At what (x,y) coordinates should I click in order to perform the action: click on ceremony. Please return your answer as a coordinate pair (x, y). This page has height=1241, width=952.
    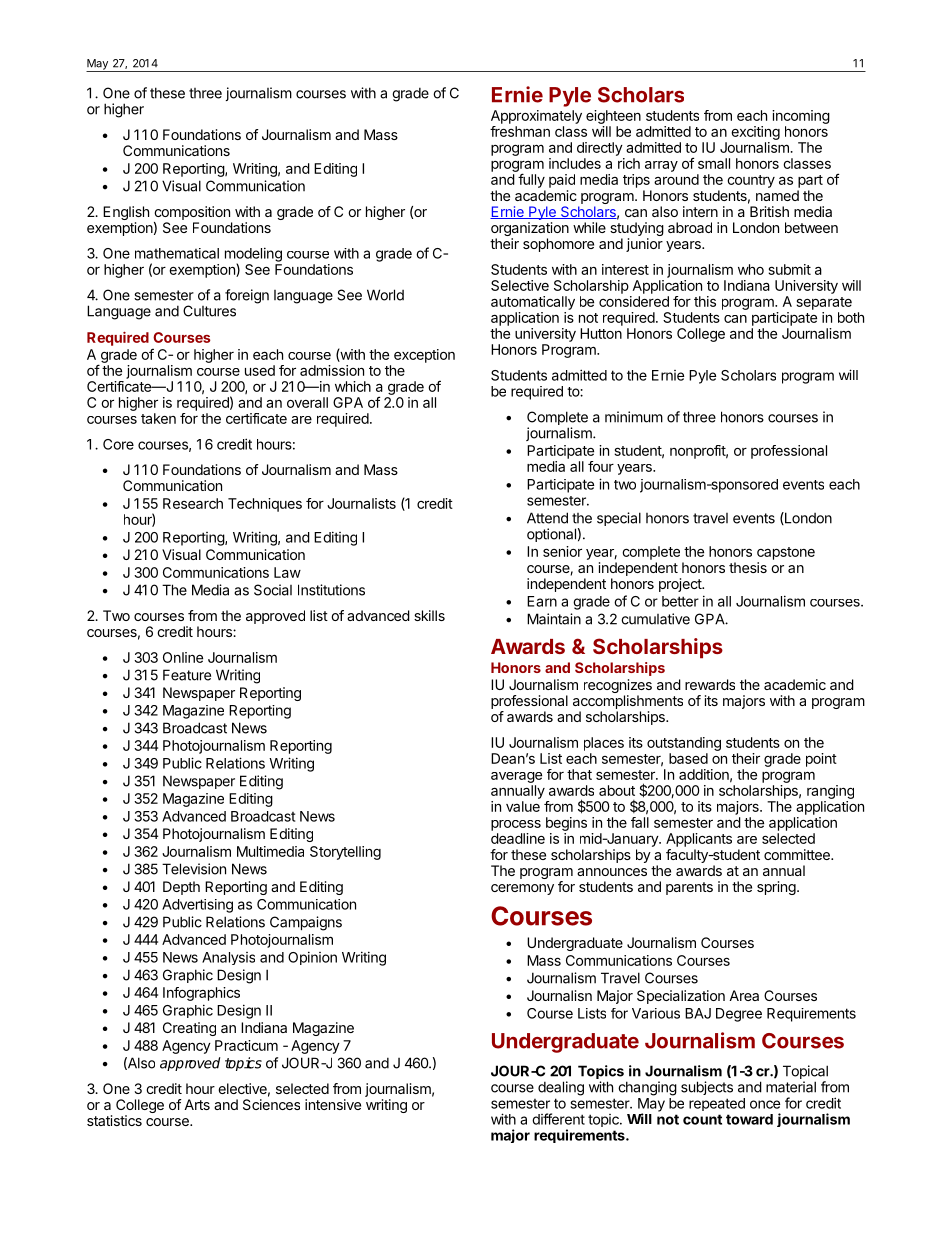
    Looking at the image, I should click on (522, 889).
